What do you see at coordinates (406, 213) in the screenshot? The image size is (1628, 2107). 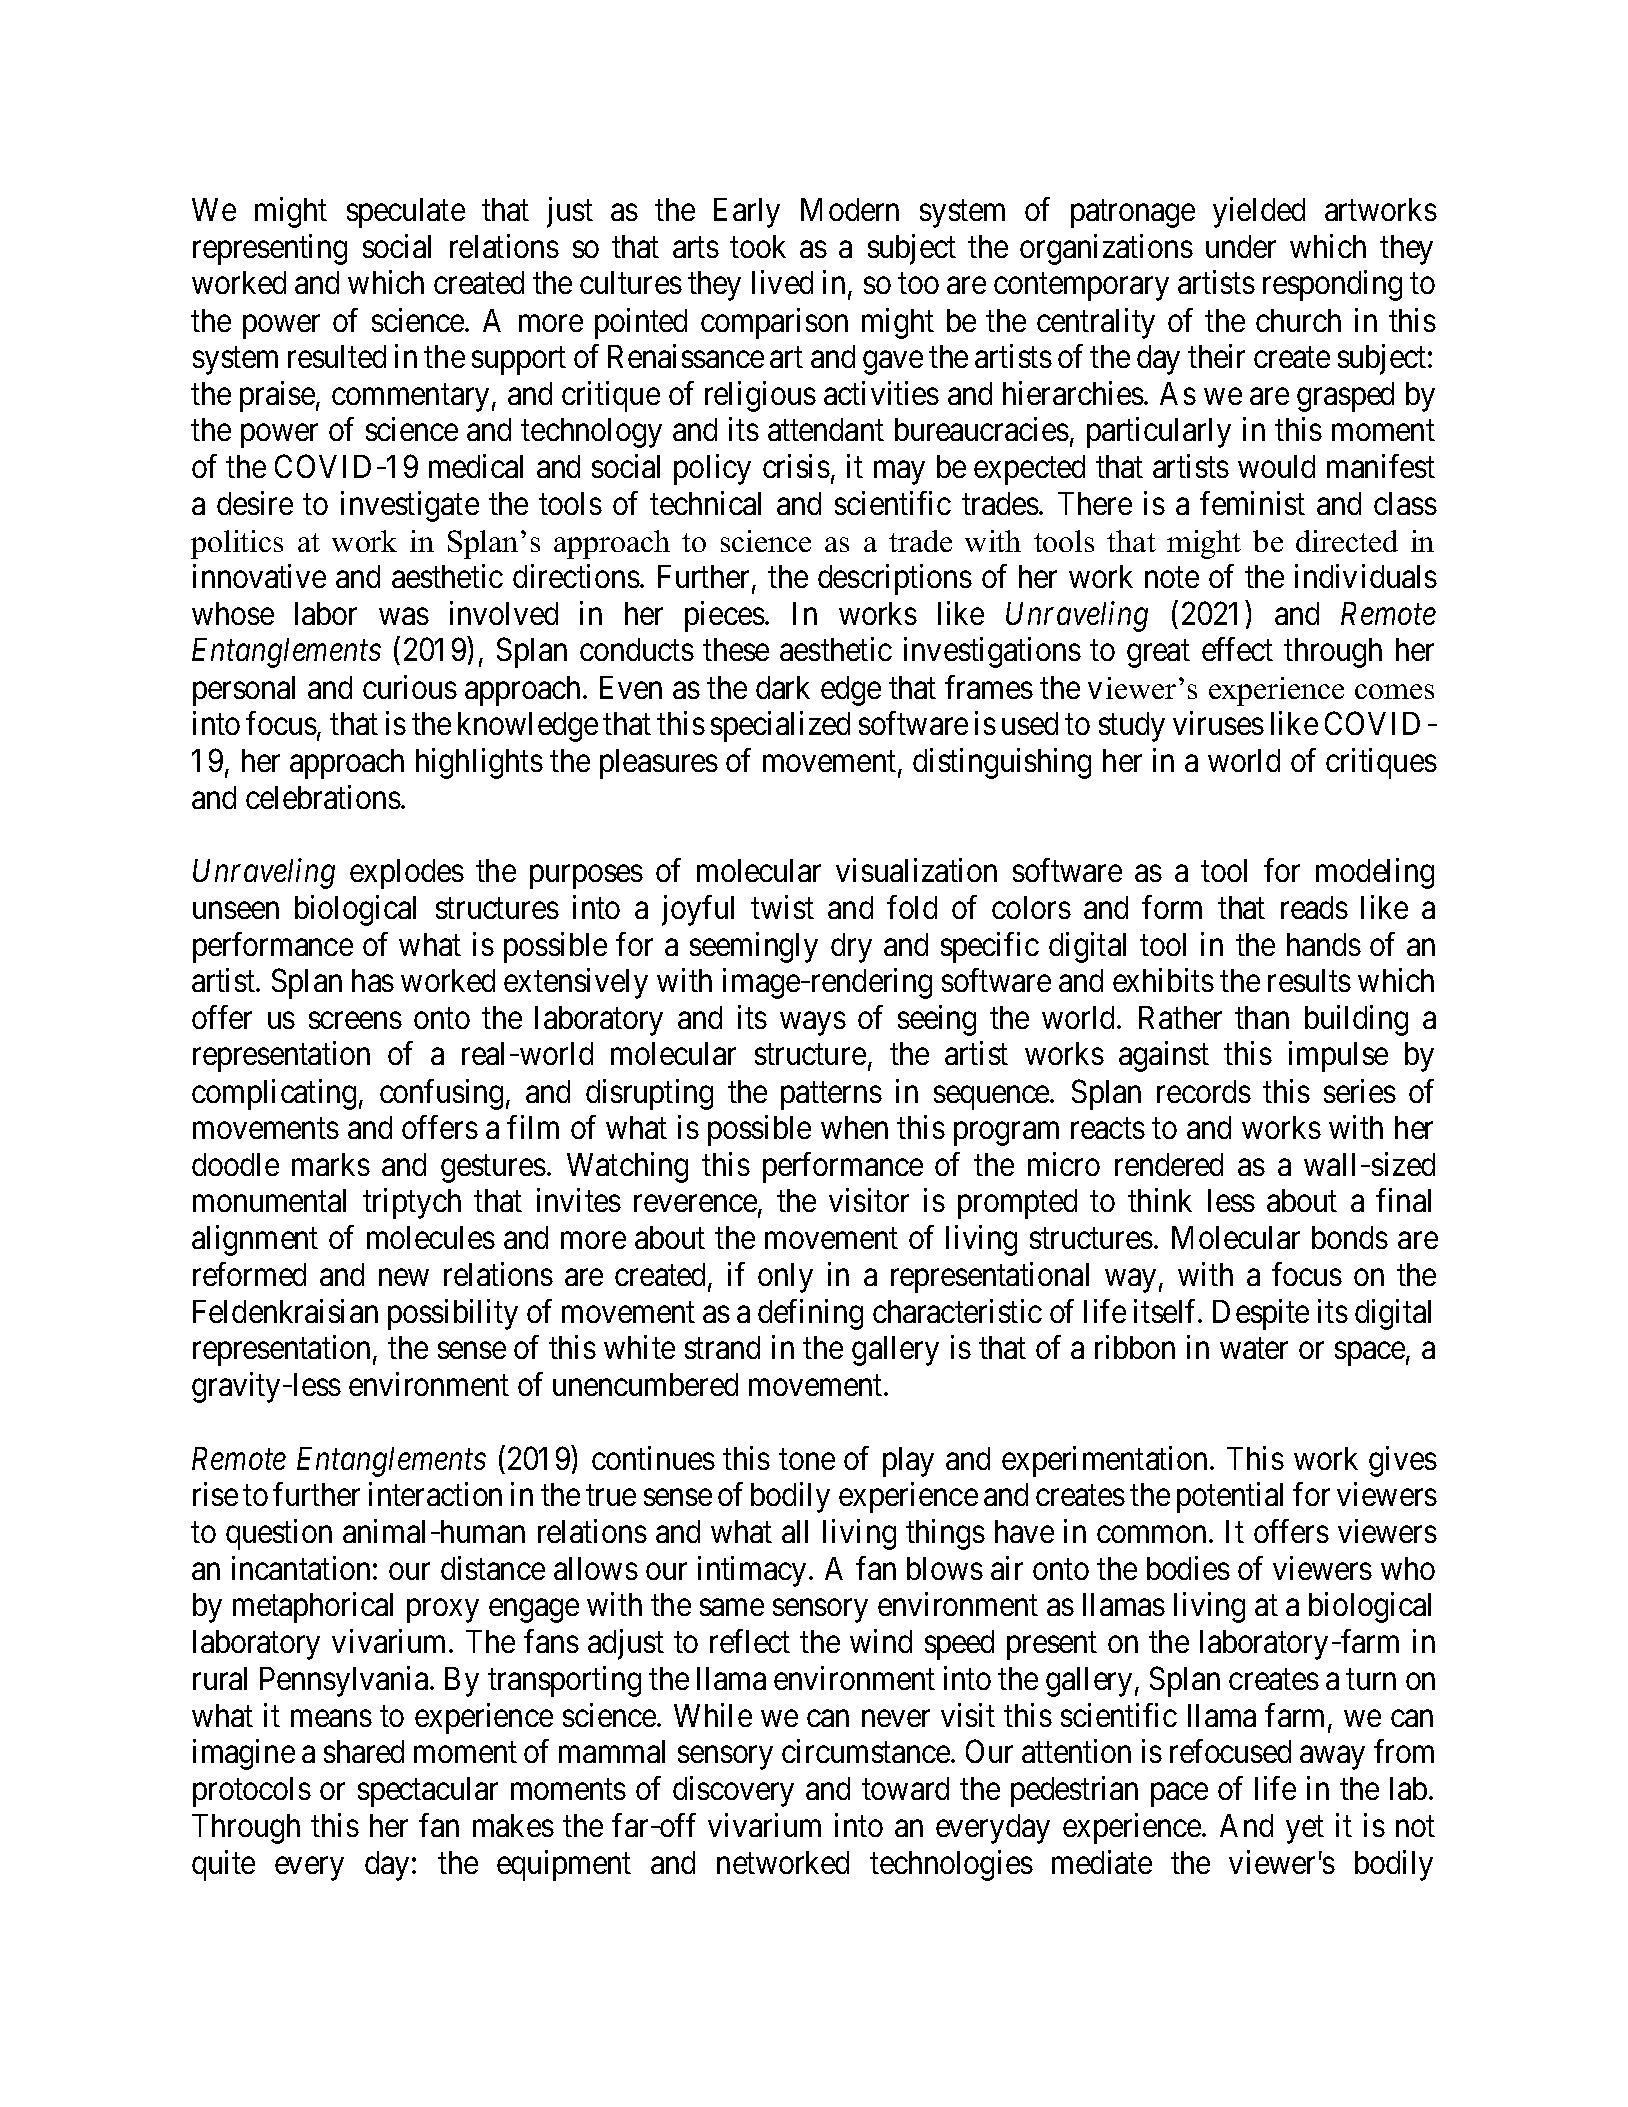 I see `speculate` at bounding box center [406, 213].
